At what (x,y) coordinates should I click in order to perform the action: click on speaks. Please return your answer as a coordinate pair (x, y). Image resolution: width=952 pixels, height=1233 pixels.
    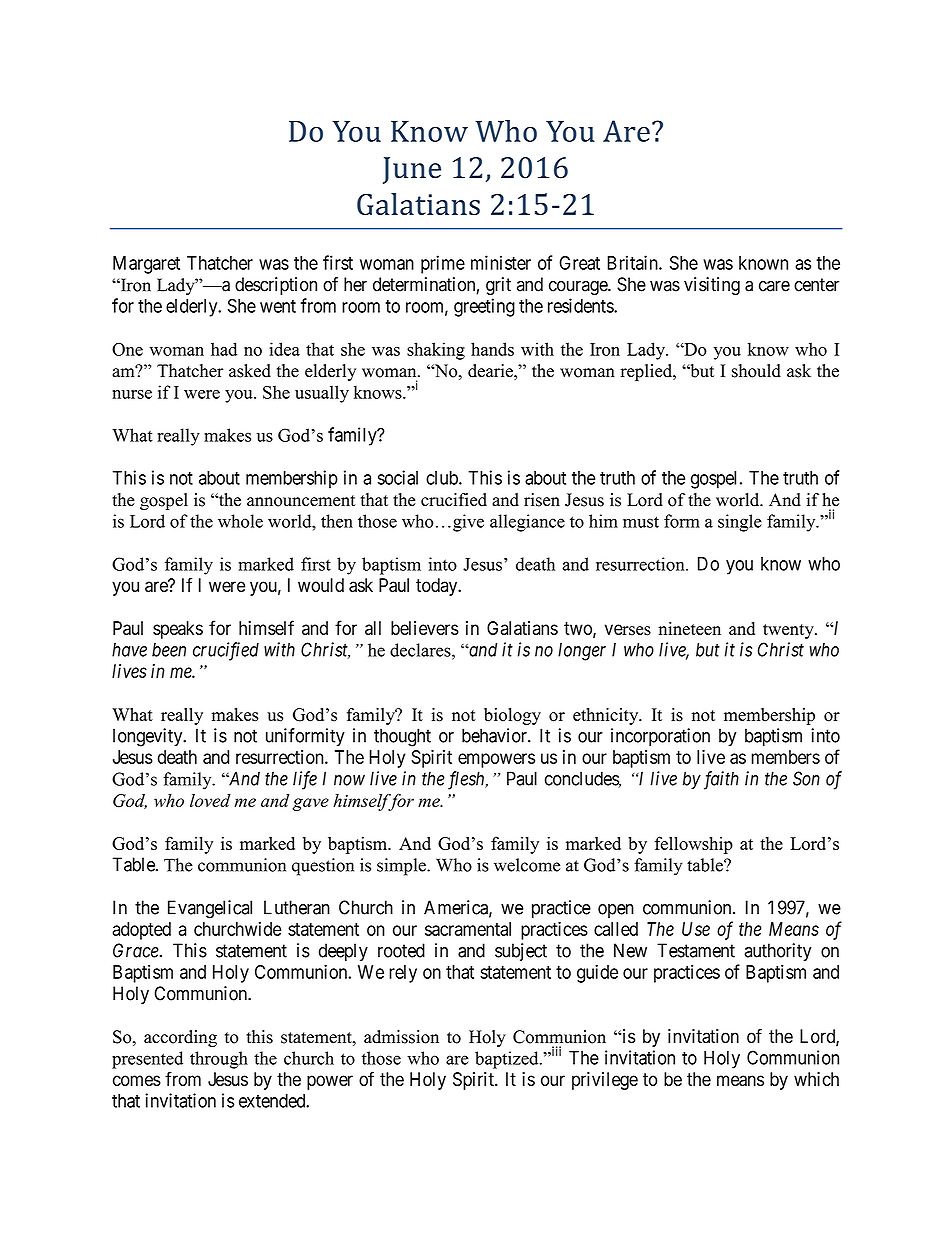
    Looking at the image, I should click on (178, 630).
